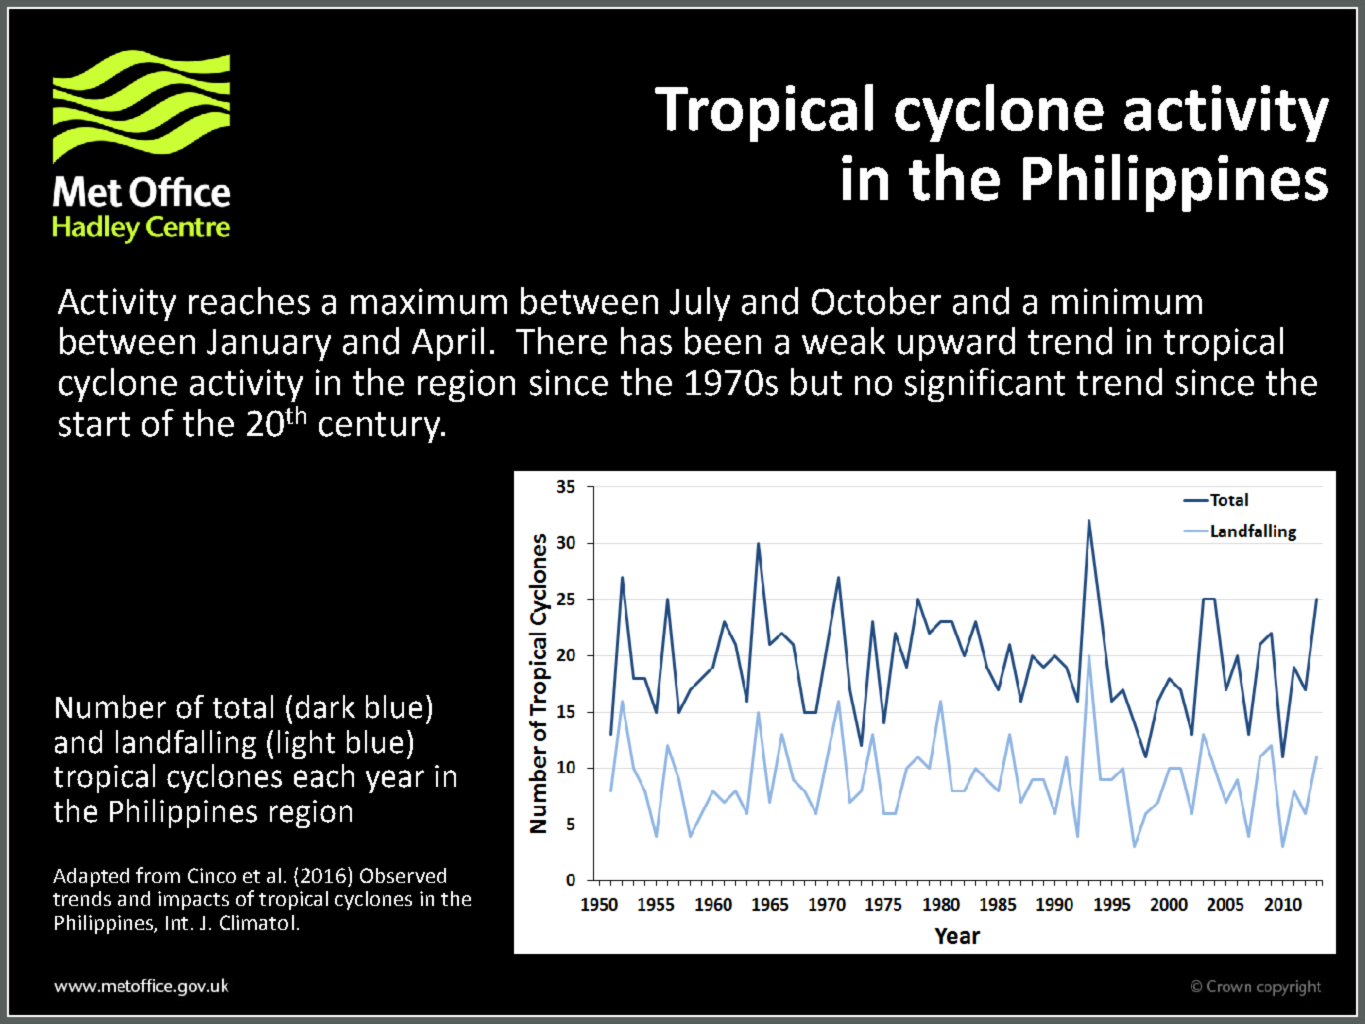  What do you see at coordinates (94, 424) in the image?
I see `start` at bounding box center [94, 424].
